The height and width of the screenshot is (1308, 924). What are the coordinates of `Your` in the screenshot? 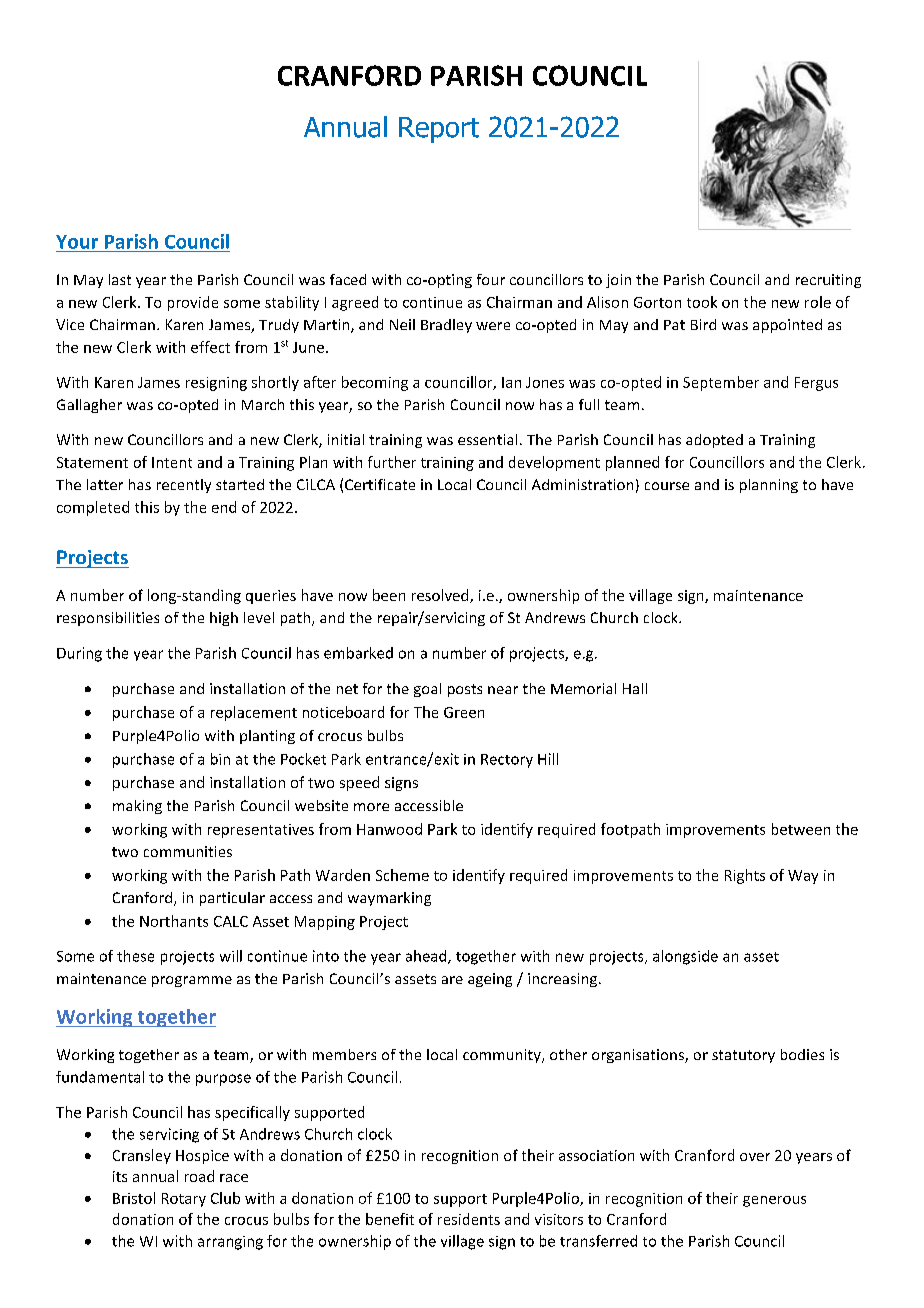 It's located at (77, 242).
